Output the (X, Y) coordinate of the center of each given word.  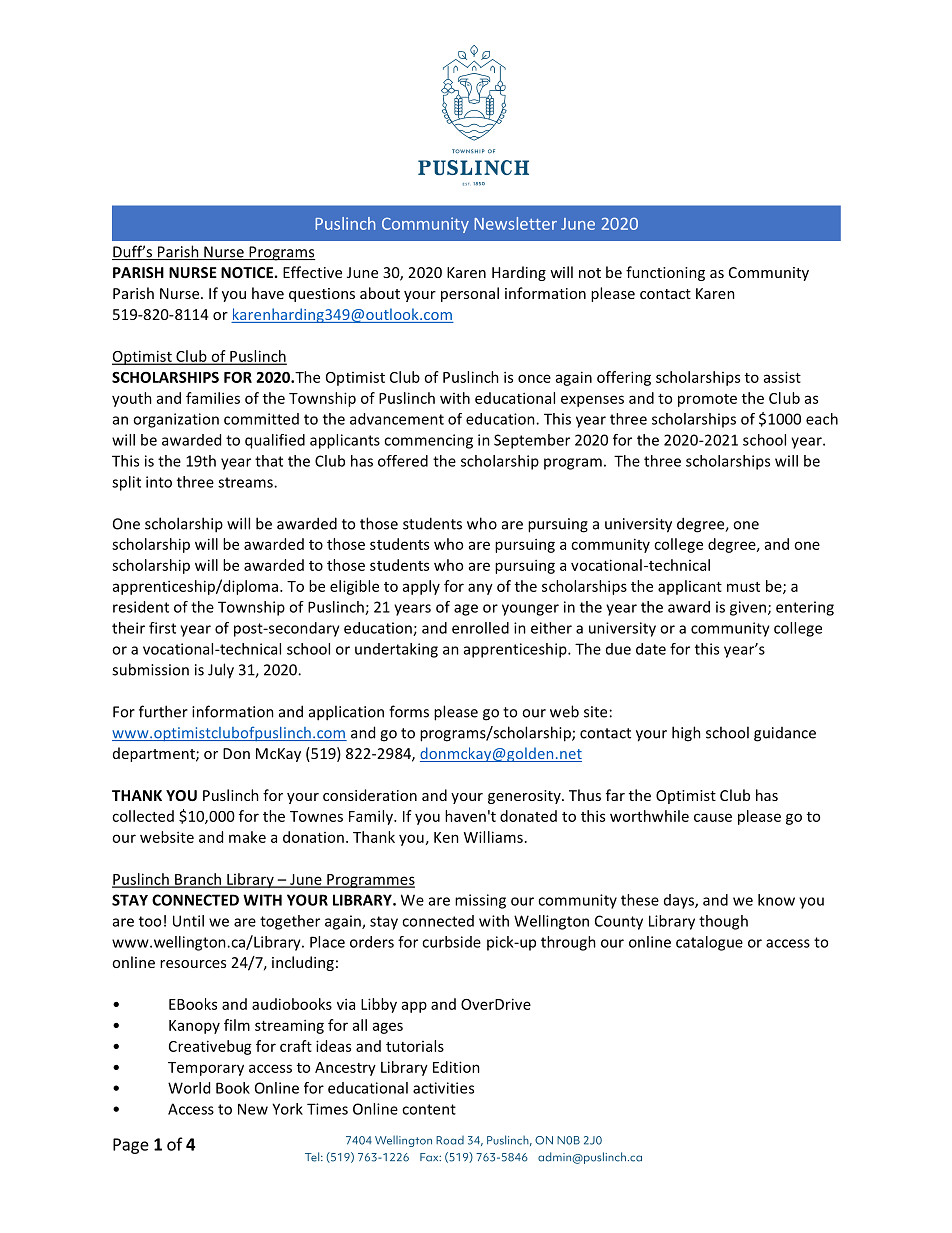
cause (713, 817)
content (429, 1109)
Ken (446, 837)
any (480, 589)
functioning (665, 273)
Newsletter (515, 223)
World (189, 1088)
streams (246, 482)
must (743, 587)
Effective (312, 272)
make (247, 837)
